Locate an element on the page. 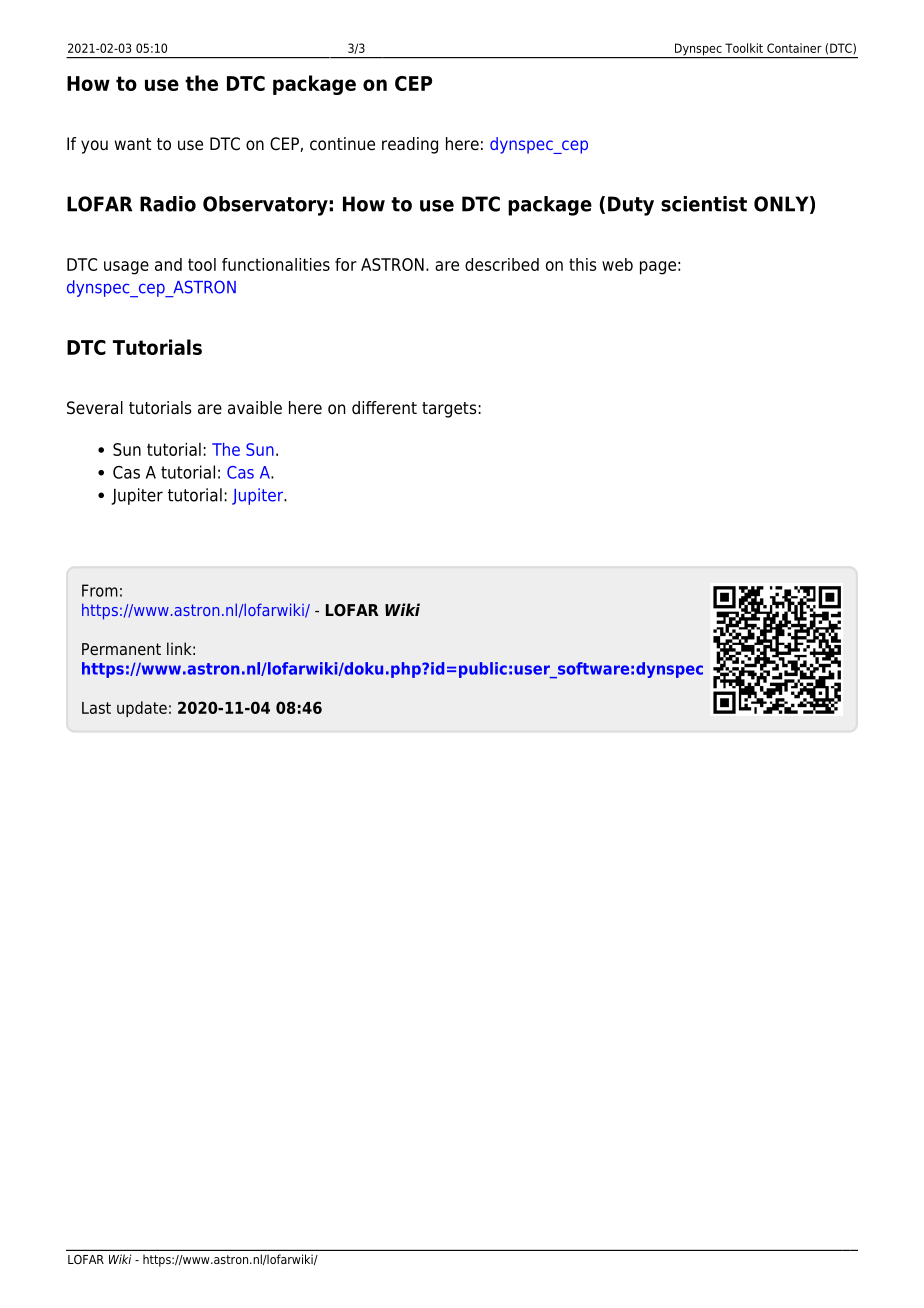  Last is located at coordinates (96, 708).
